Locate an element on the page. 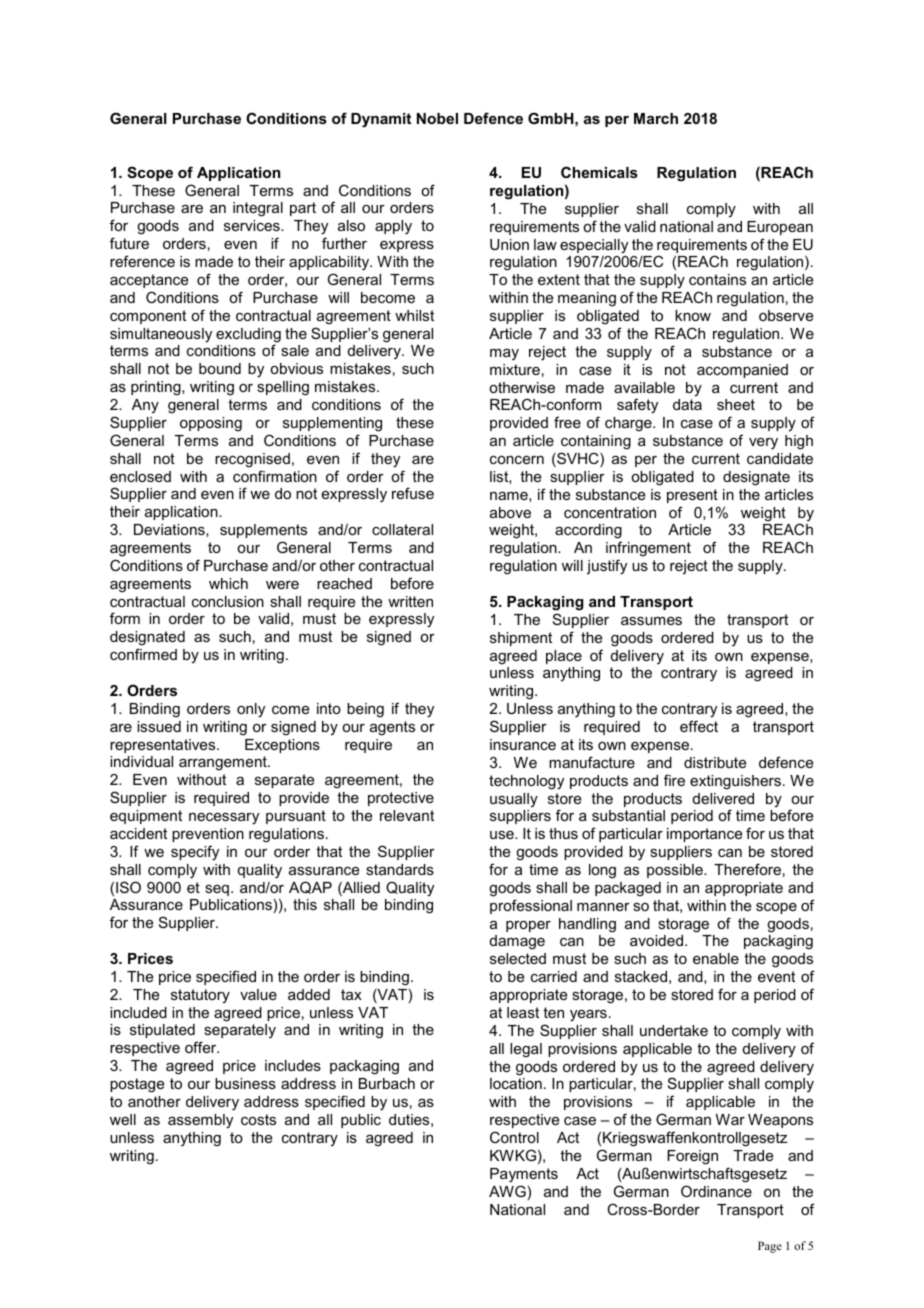 The image size is (924, 1308). sheet is located at coordinates (736, 404).
